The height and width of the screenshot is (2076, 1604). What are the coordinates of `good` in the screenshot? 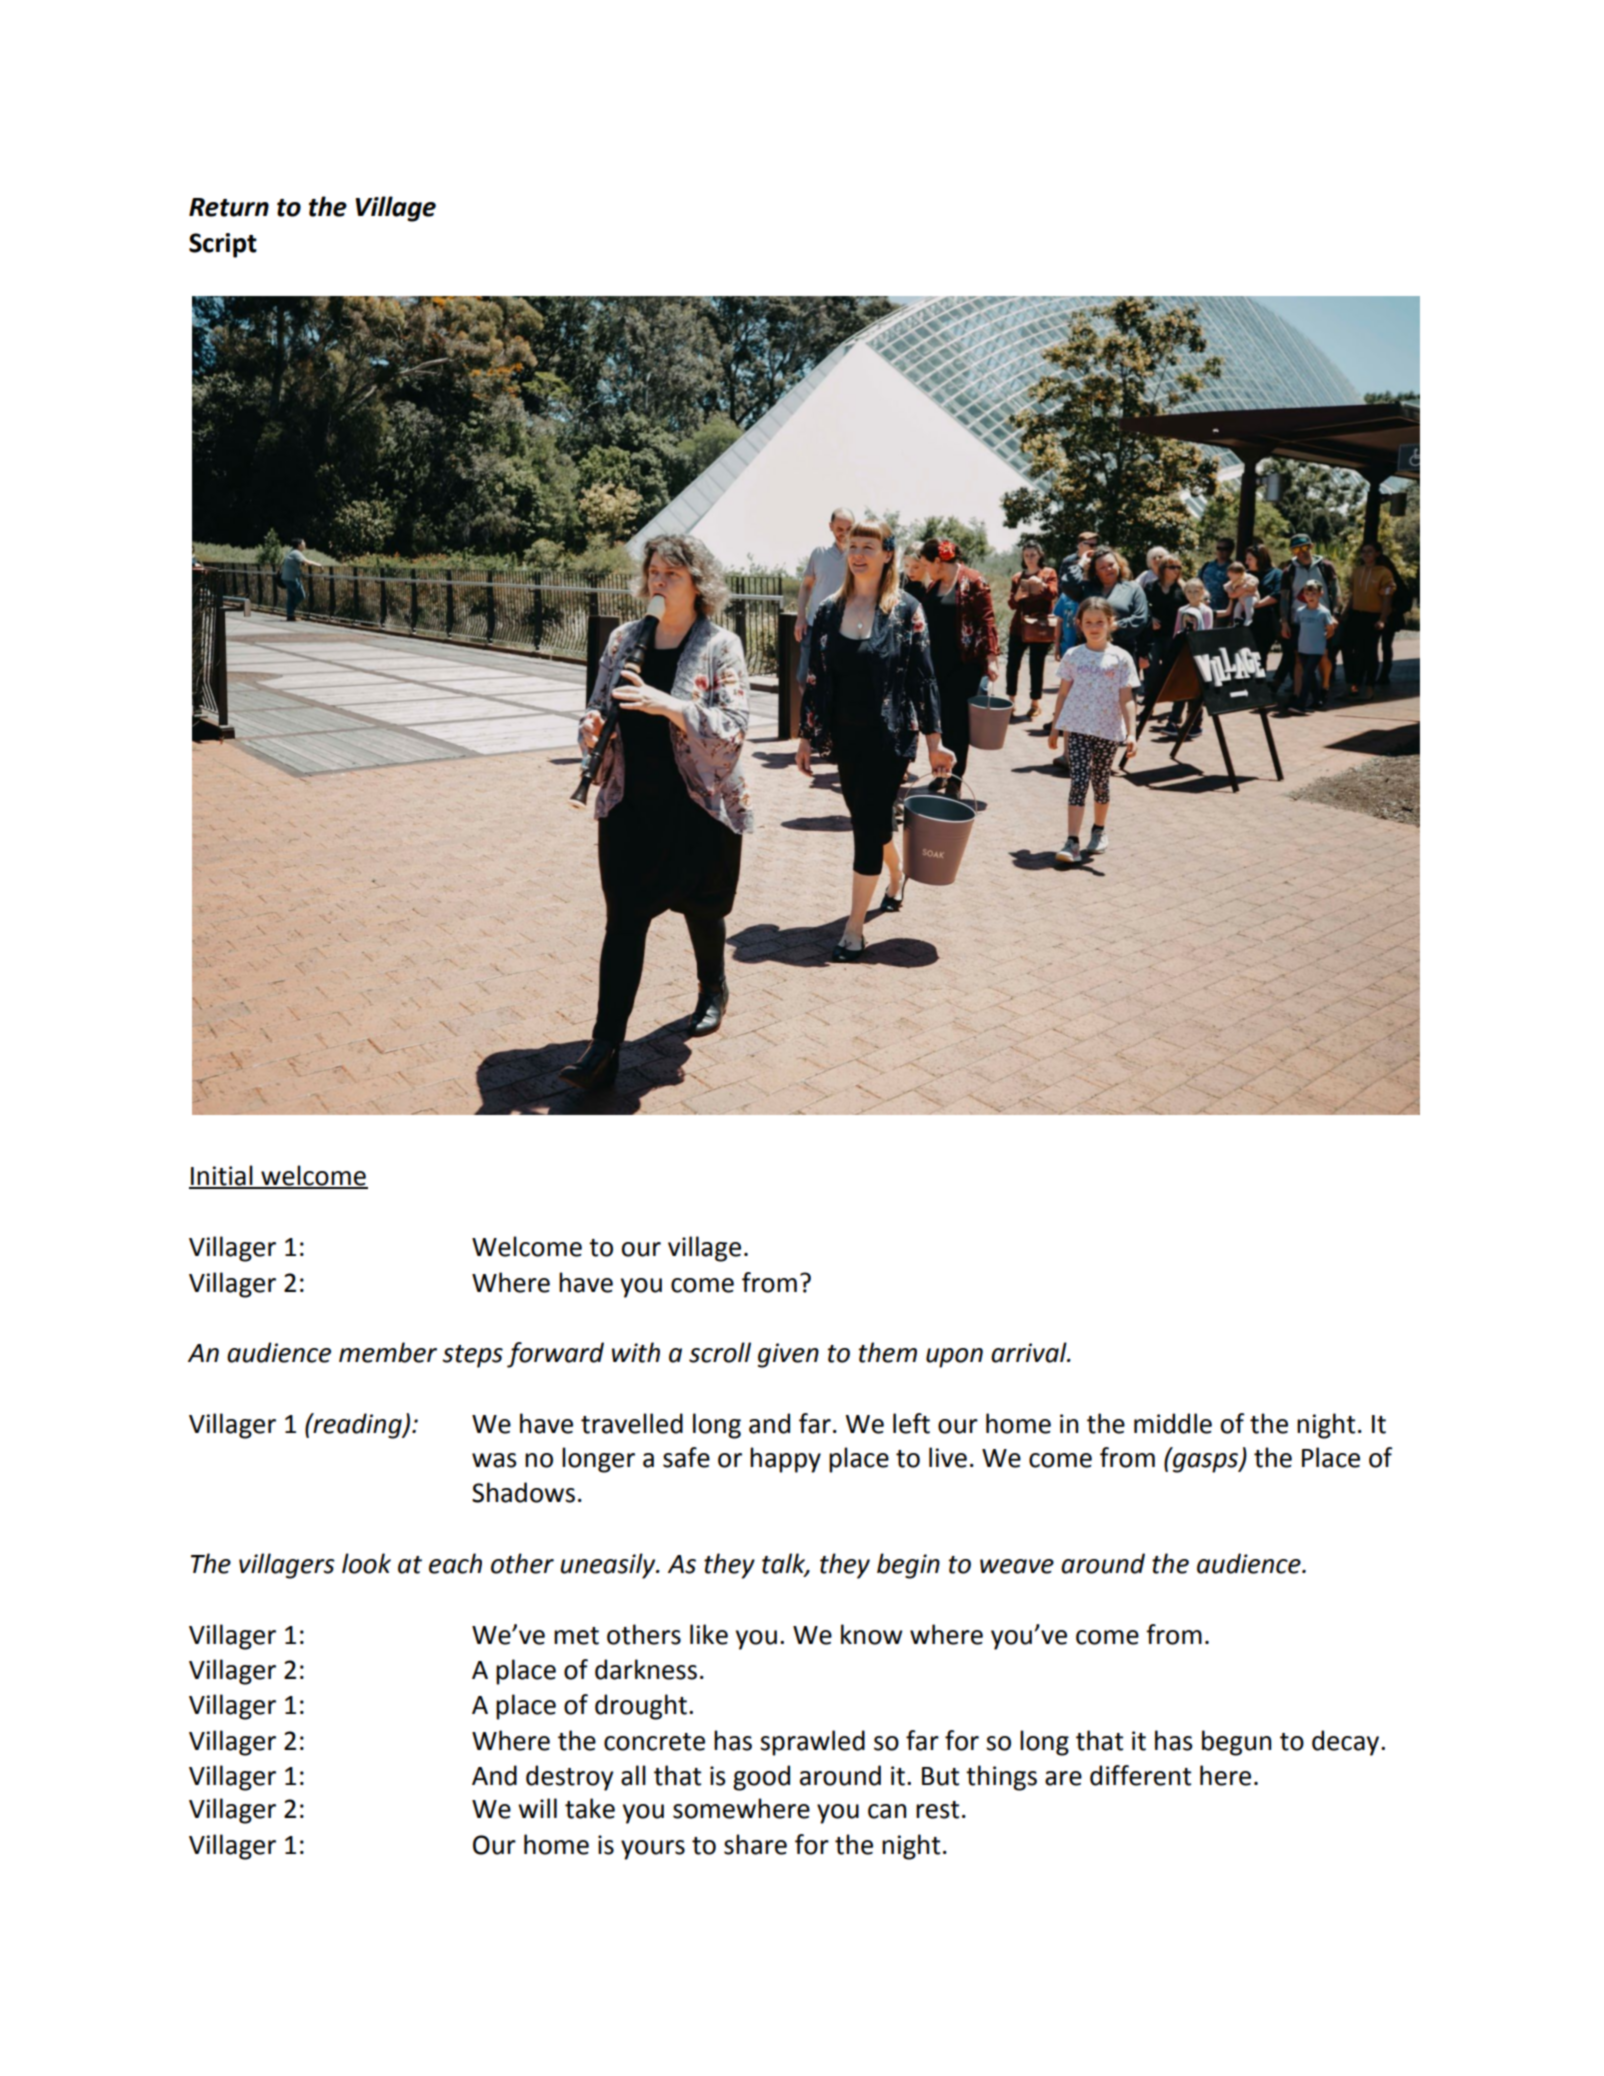 It's located at (761, 1778).
